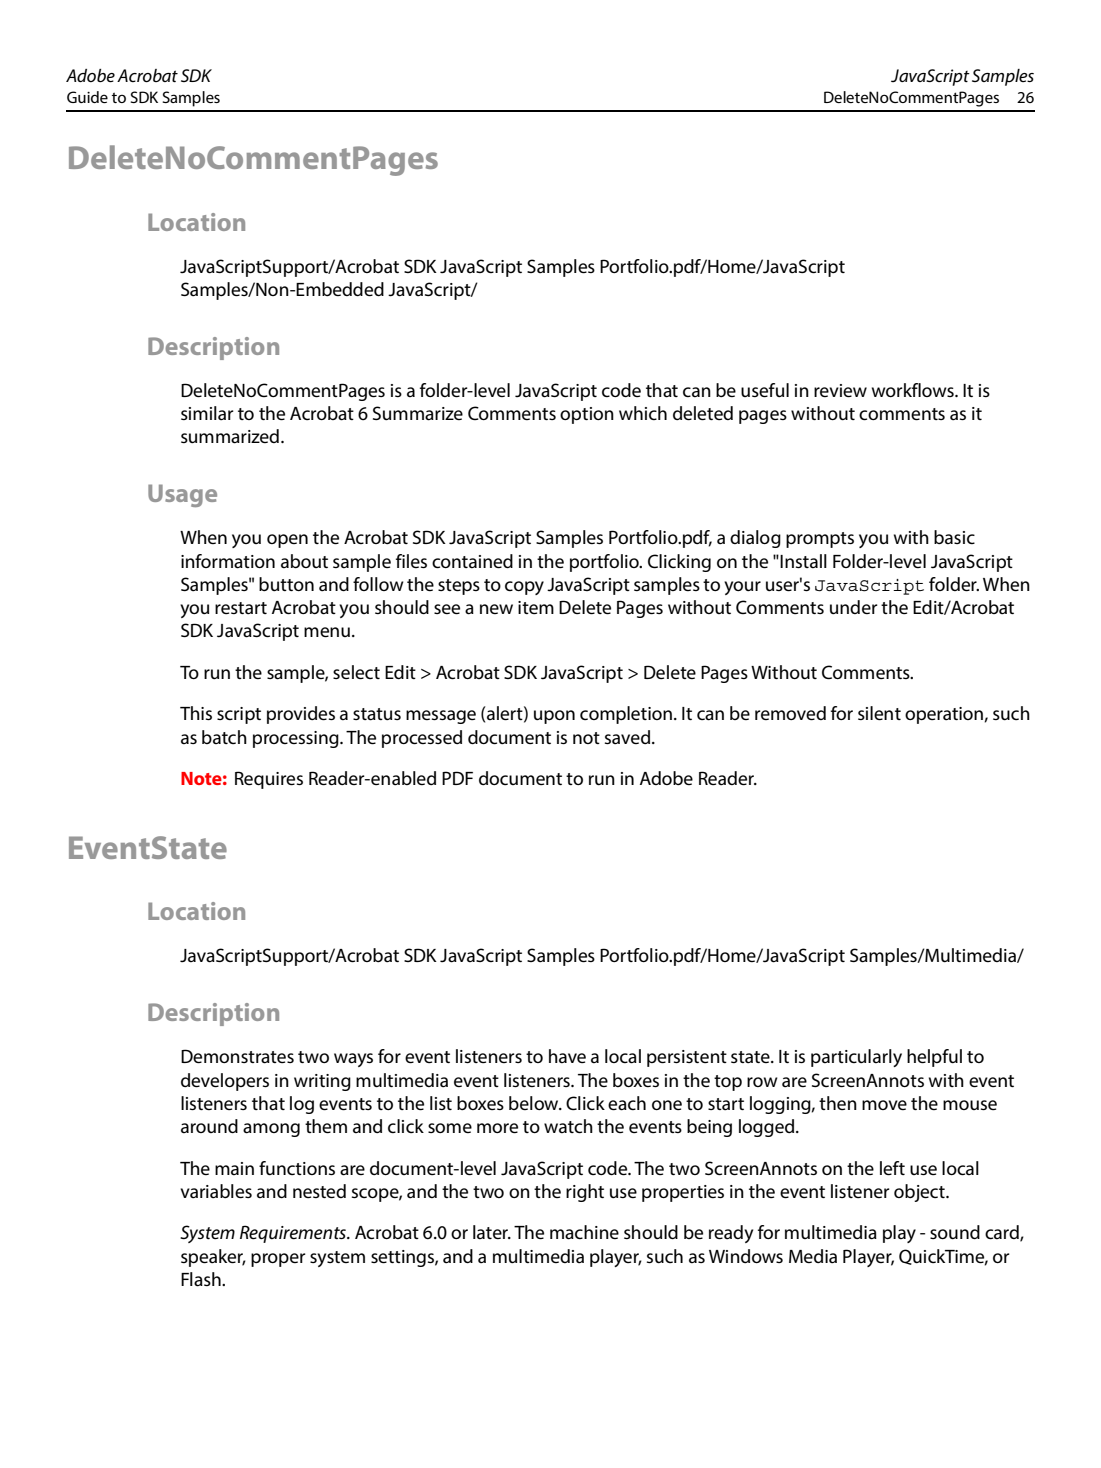 The height and width of the screenshot is (1468, 1101). I want to click on Flash, so click(202, 1279).
